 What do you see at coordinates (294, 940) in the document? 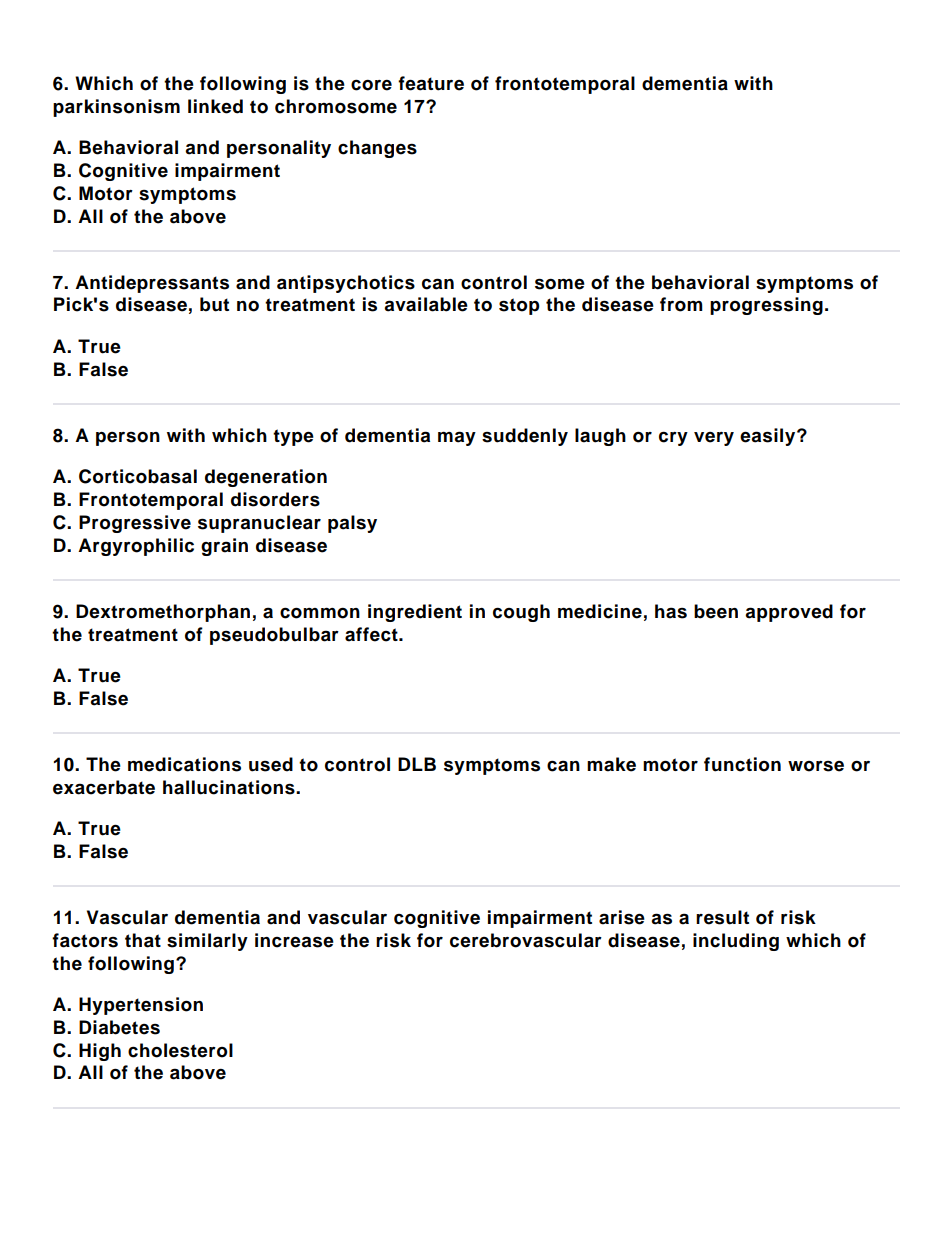
I see `increase` at bounding box center [294, 940].
